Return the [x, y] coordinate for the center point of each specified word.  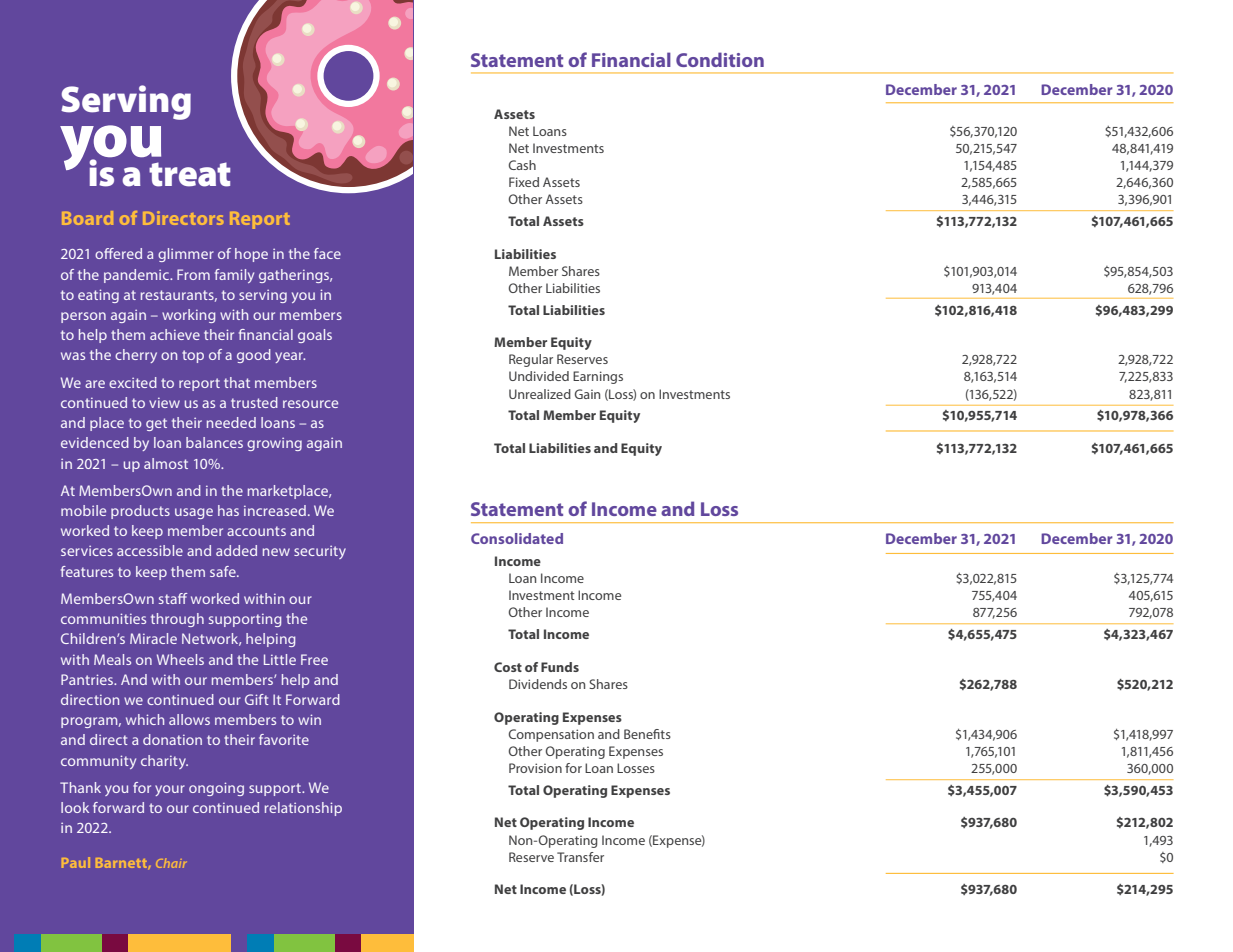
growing [274, 444]
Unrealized [540, 394]
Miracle [153, 638]
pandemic [137, 276]
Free [314, 659]
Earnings [598, 377]
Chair [171, 863]
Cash [522, 165]
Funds [560, 667]
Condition [720, 59]
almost [166, 463]
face [327, 253]
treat [189, 174]
